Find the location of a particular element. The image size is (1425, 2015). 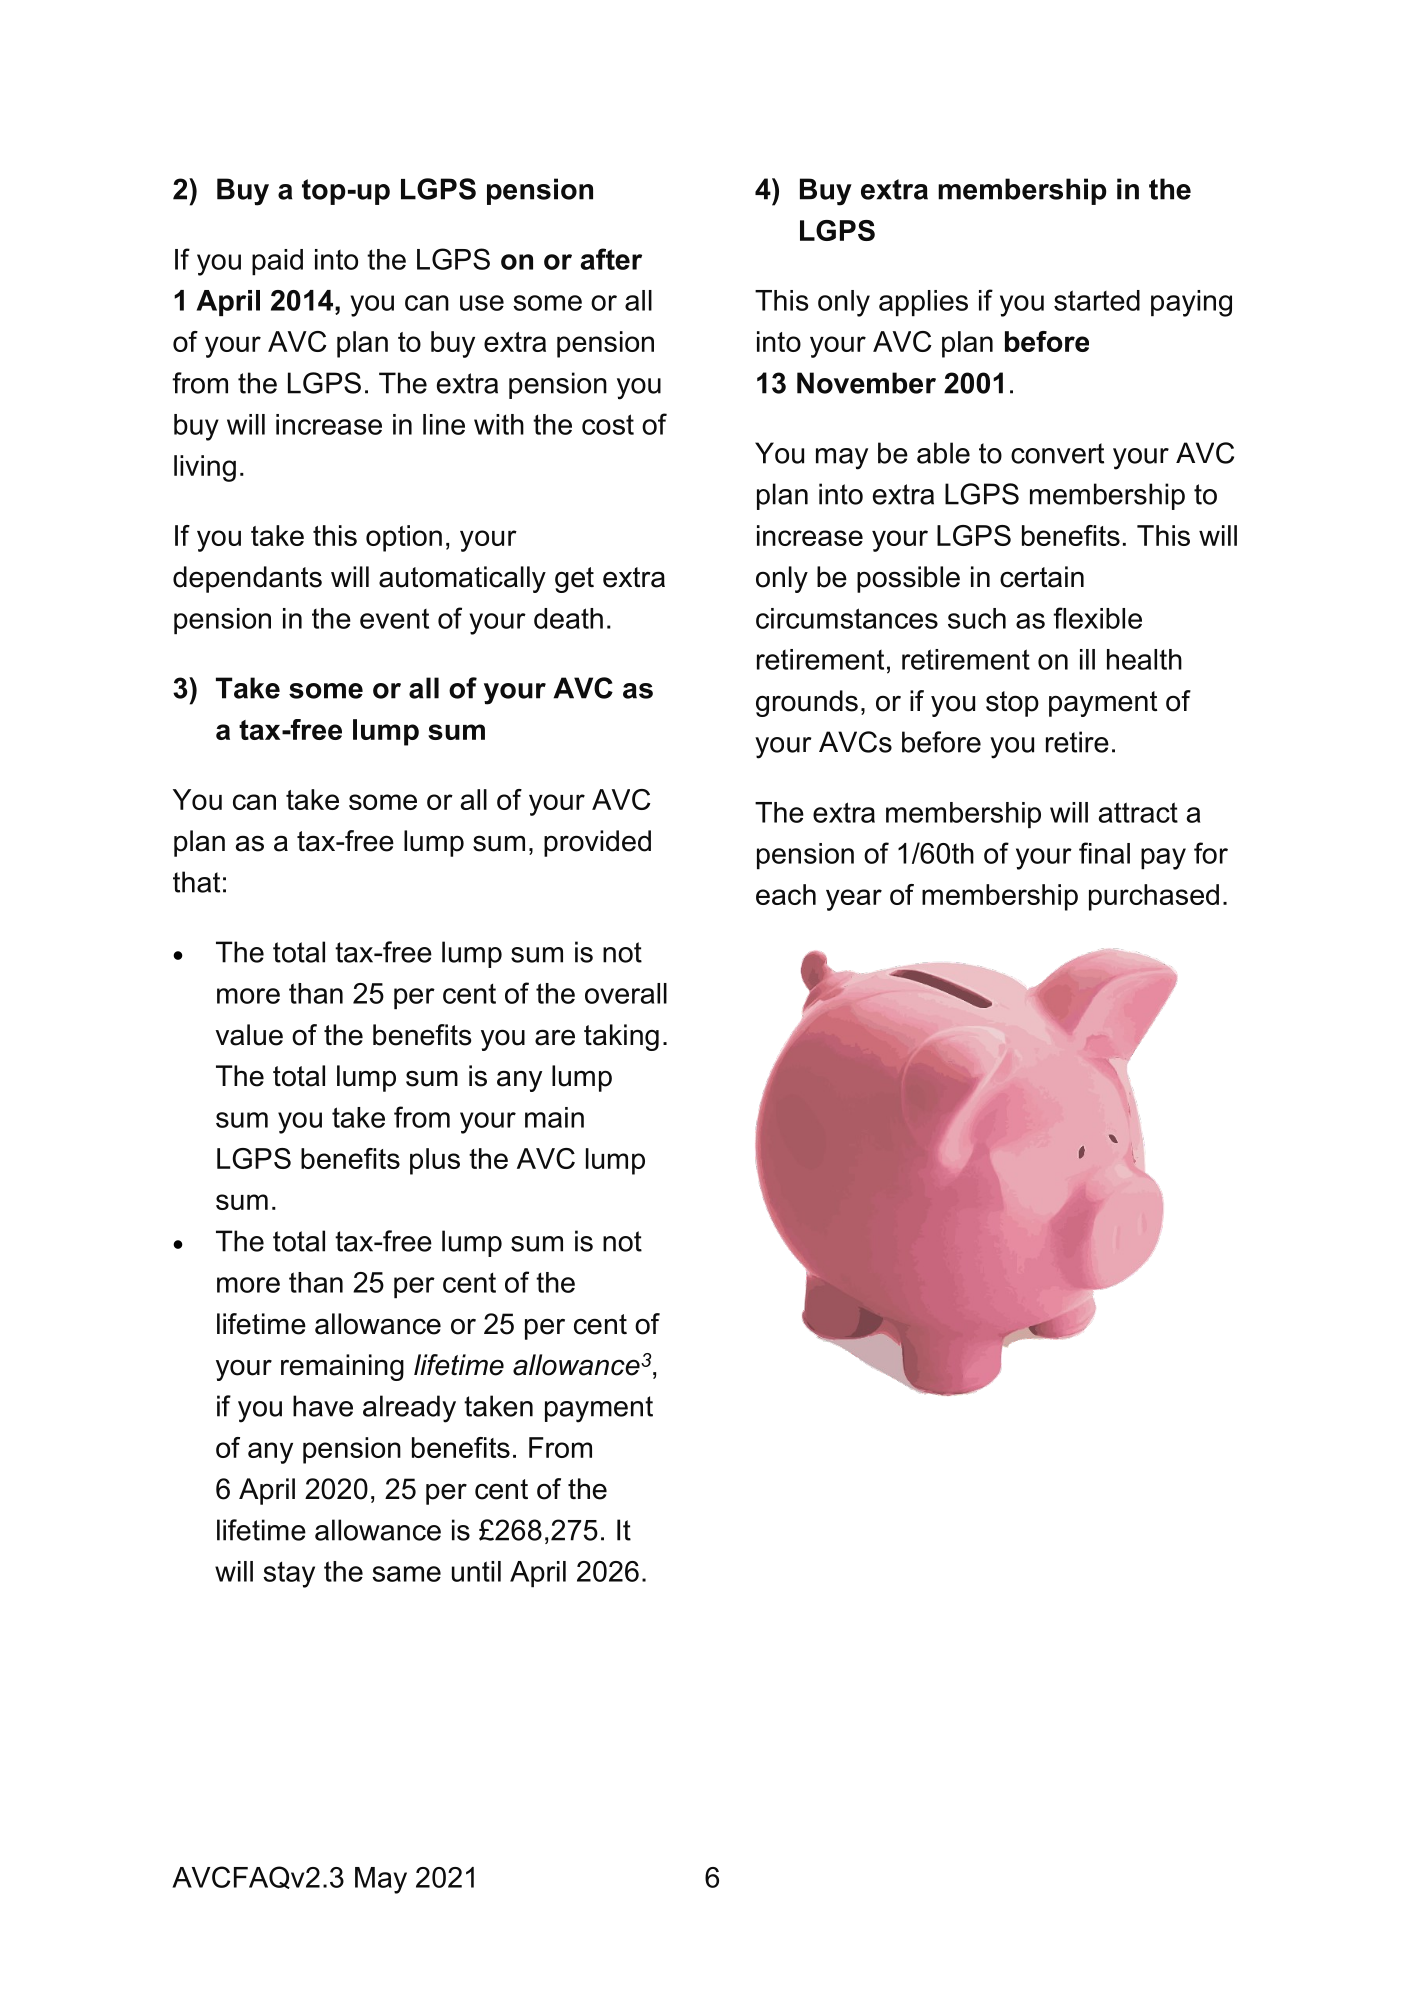

death is located at coordinates (568, 618).
